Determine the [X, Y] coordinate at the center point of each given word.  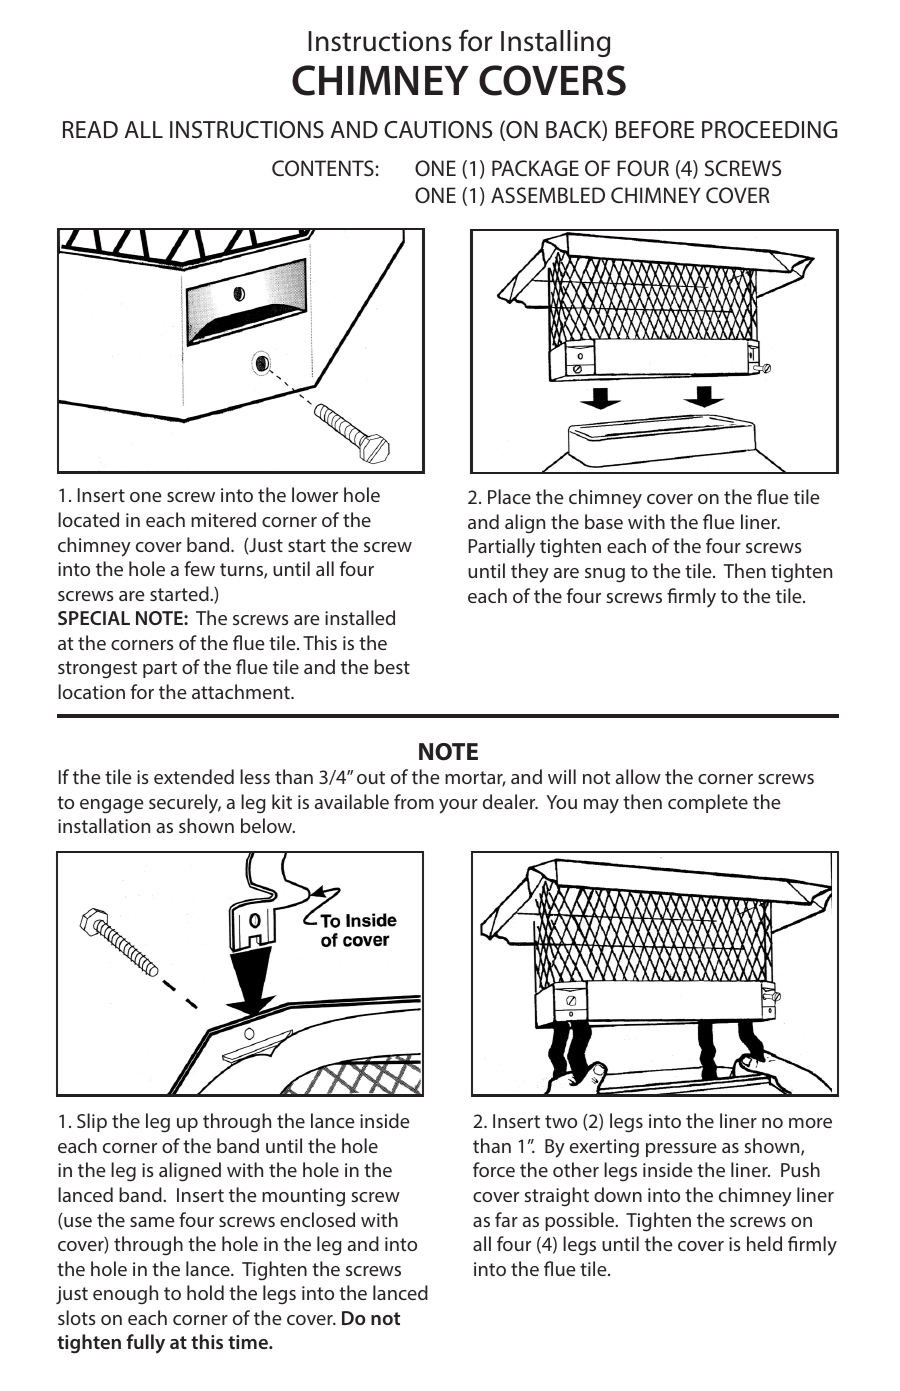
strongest [97, 670]
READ [90, 129]
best [392, 666]
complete [708, 803]
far [506, 1219]
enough [125, 1295]
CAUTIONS [438, 130]
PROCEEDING [769, 130]
